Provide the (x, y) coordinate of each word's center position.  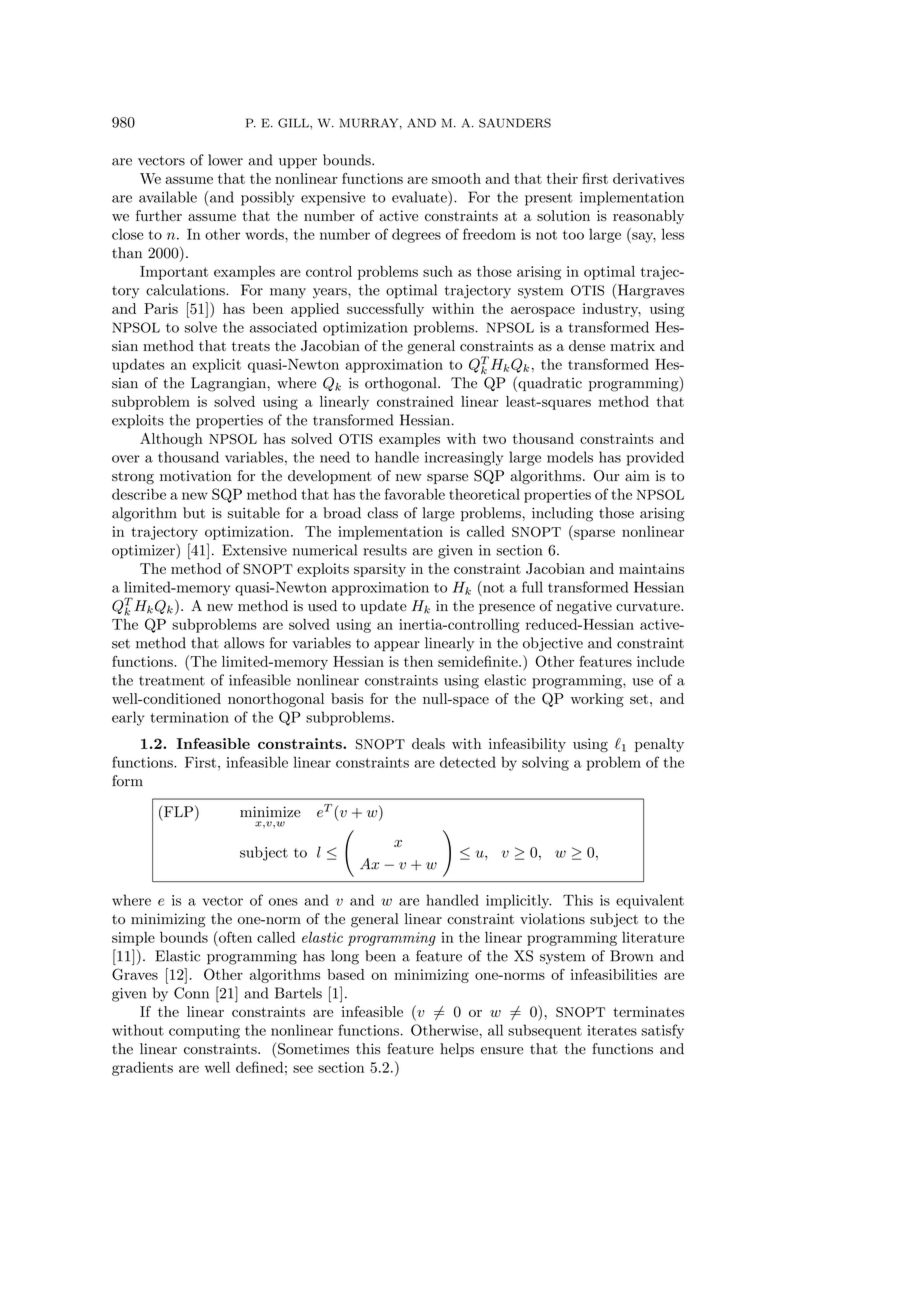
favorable (415, 494)
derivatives (648, 178)
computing (204, 1032)
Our (606, 476)
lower (225, 160)
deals (428, 743)
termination (190, 717)
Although (171, 440)
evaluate (420, 197)
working (597, 700)
